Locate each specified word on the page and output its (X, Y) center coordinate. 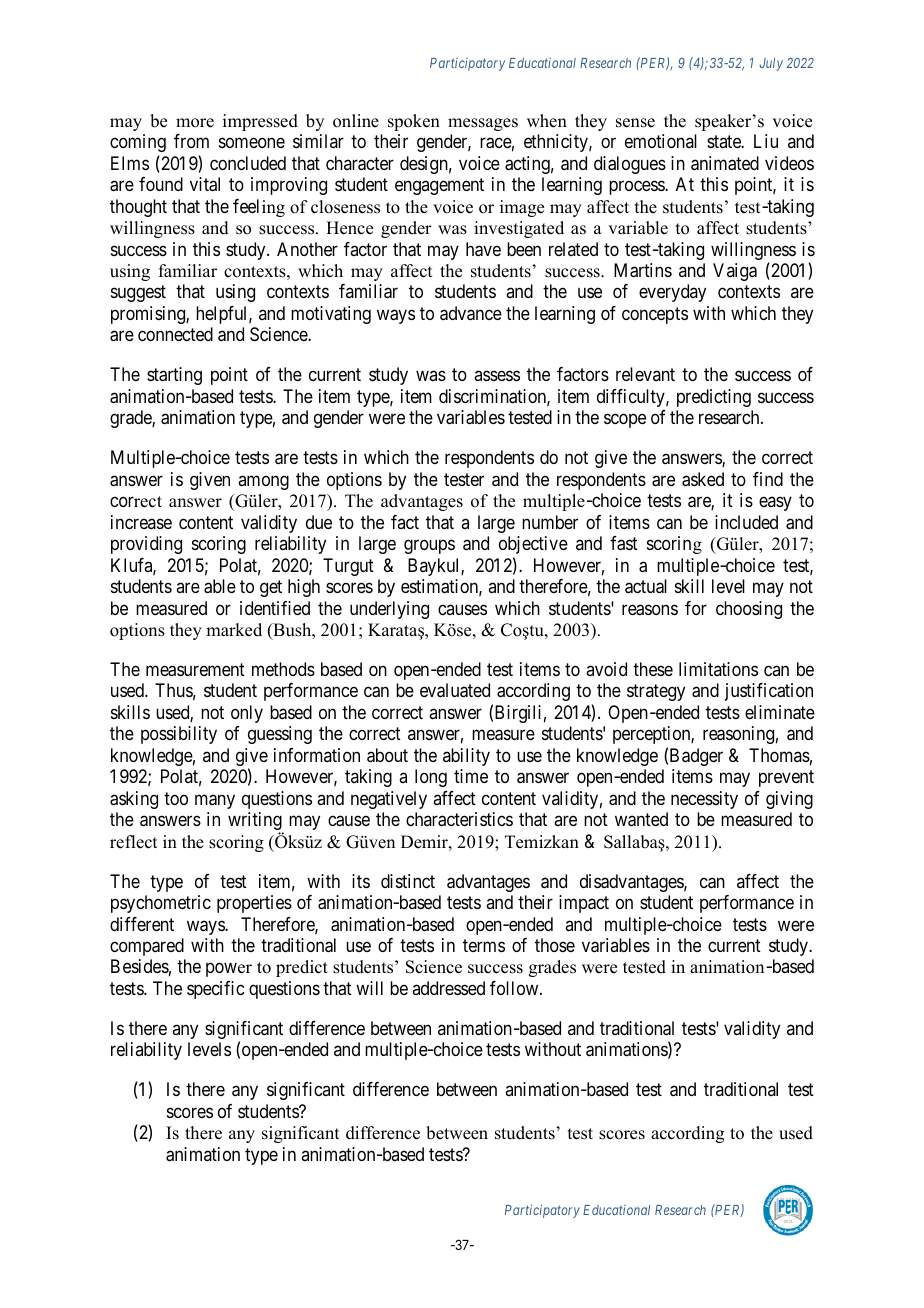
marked (234, 630)
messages (483, 124)
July (771, 64)
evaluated (455, 690)
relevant (645, 374)
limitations (718, 669)
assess (497, 376)
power (229, 970)
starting (174, 376)
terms (484, 945)
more (195, 123)
